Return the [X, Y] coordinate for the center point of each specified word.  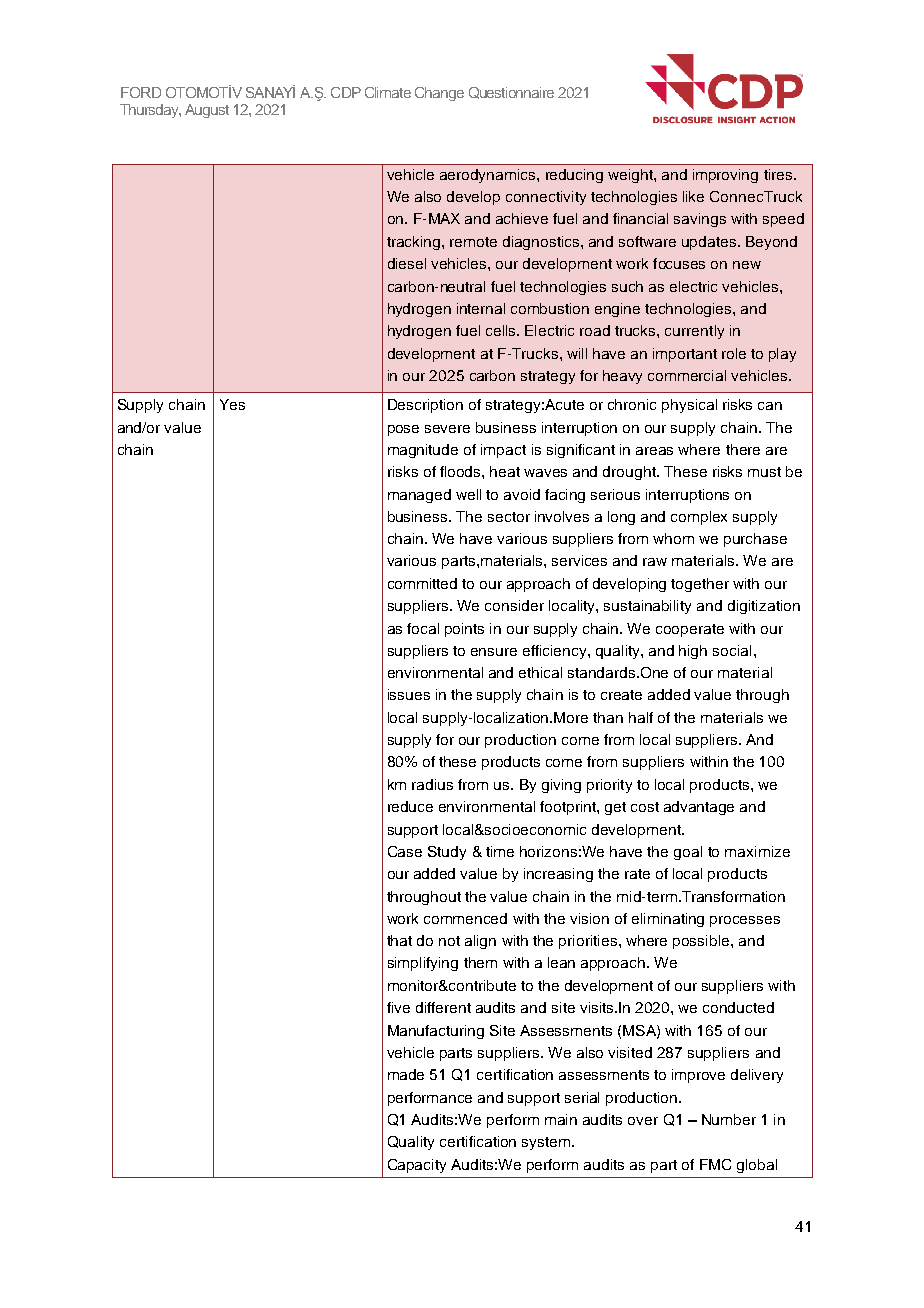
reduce [410, 806]
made [406, 1074]
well [468, 494]
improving [725, 176]
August [207, 111]
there [743, 449]
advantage [699, 808]
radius [432, 784]
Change [439, 94]
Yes [232, 404]
